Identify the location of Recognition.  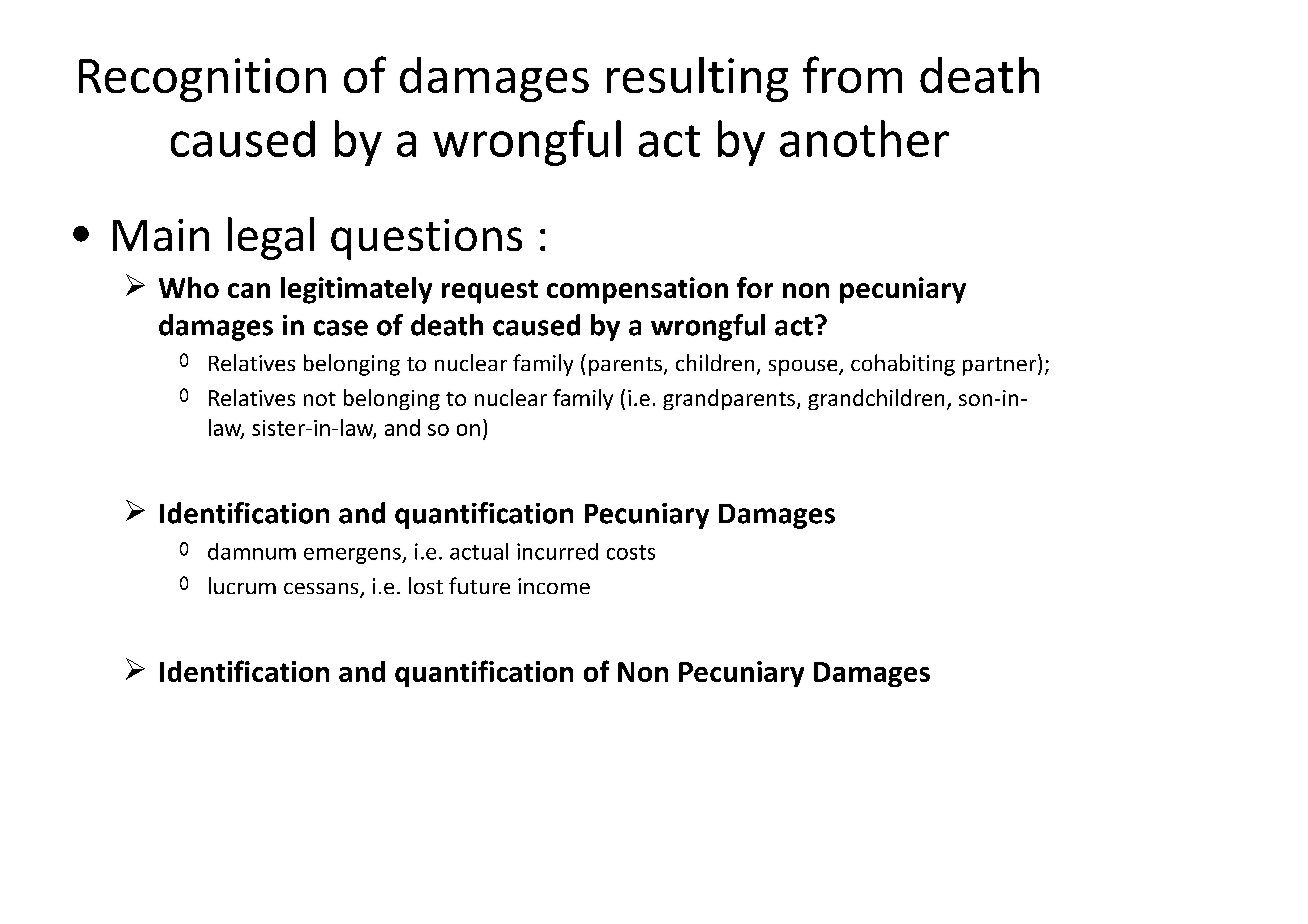
(202, 80).
